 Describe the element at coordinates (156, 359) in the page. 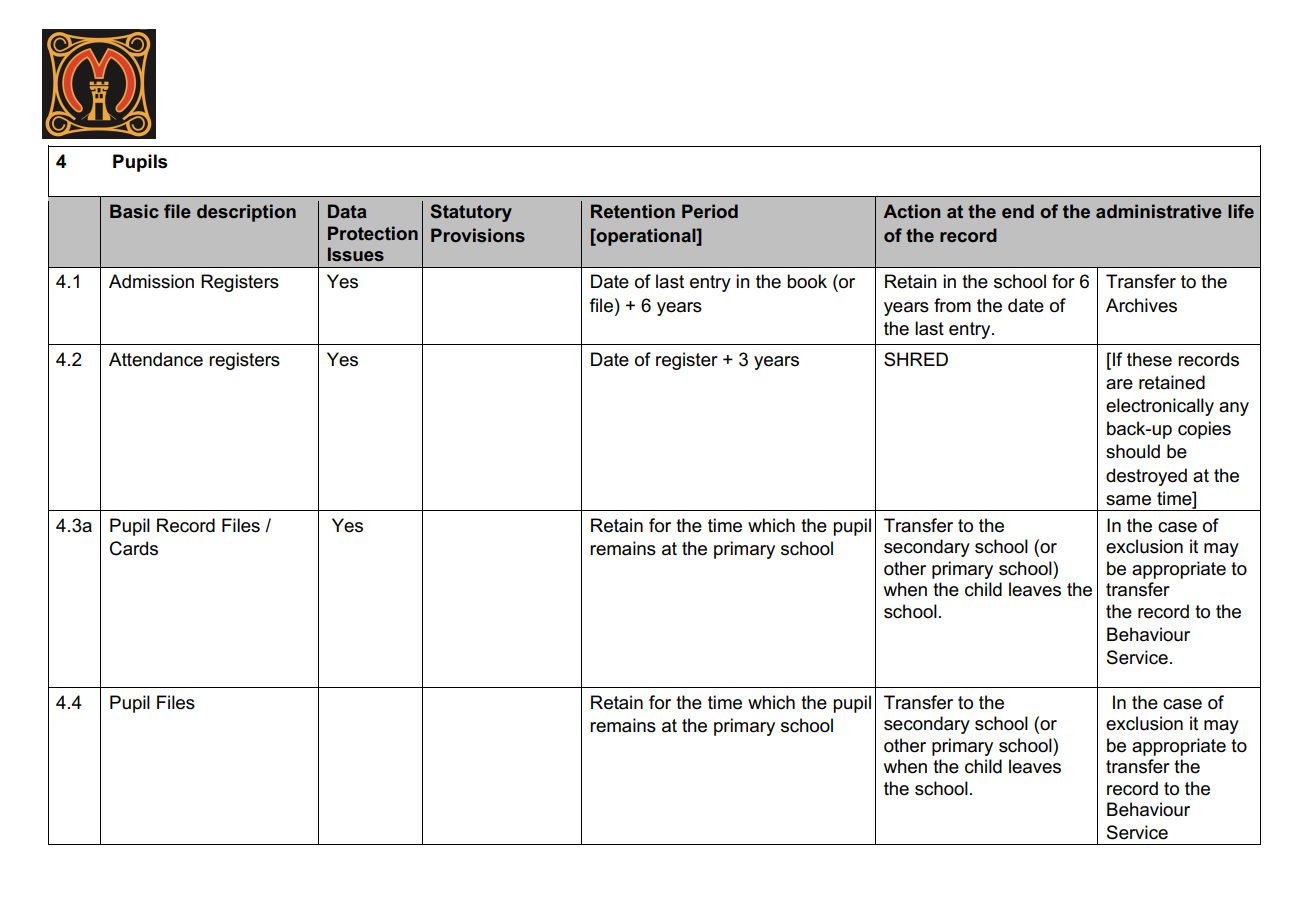

I see `Attendance` at that location.
